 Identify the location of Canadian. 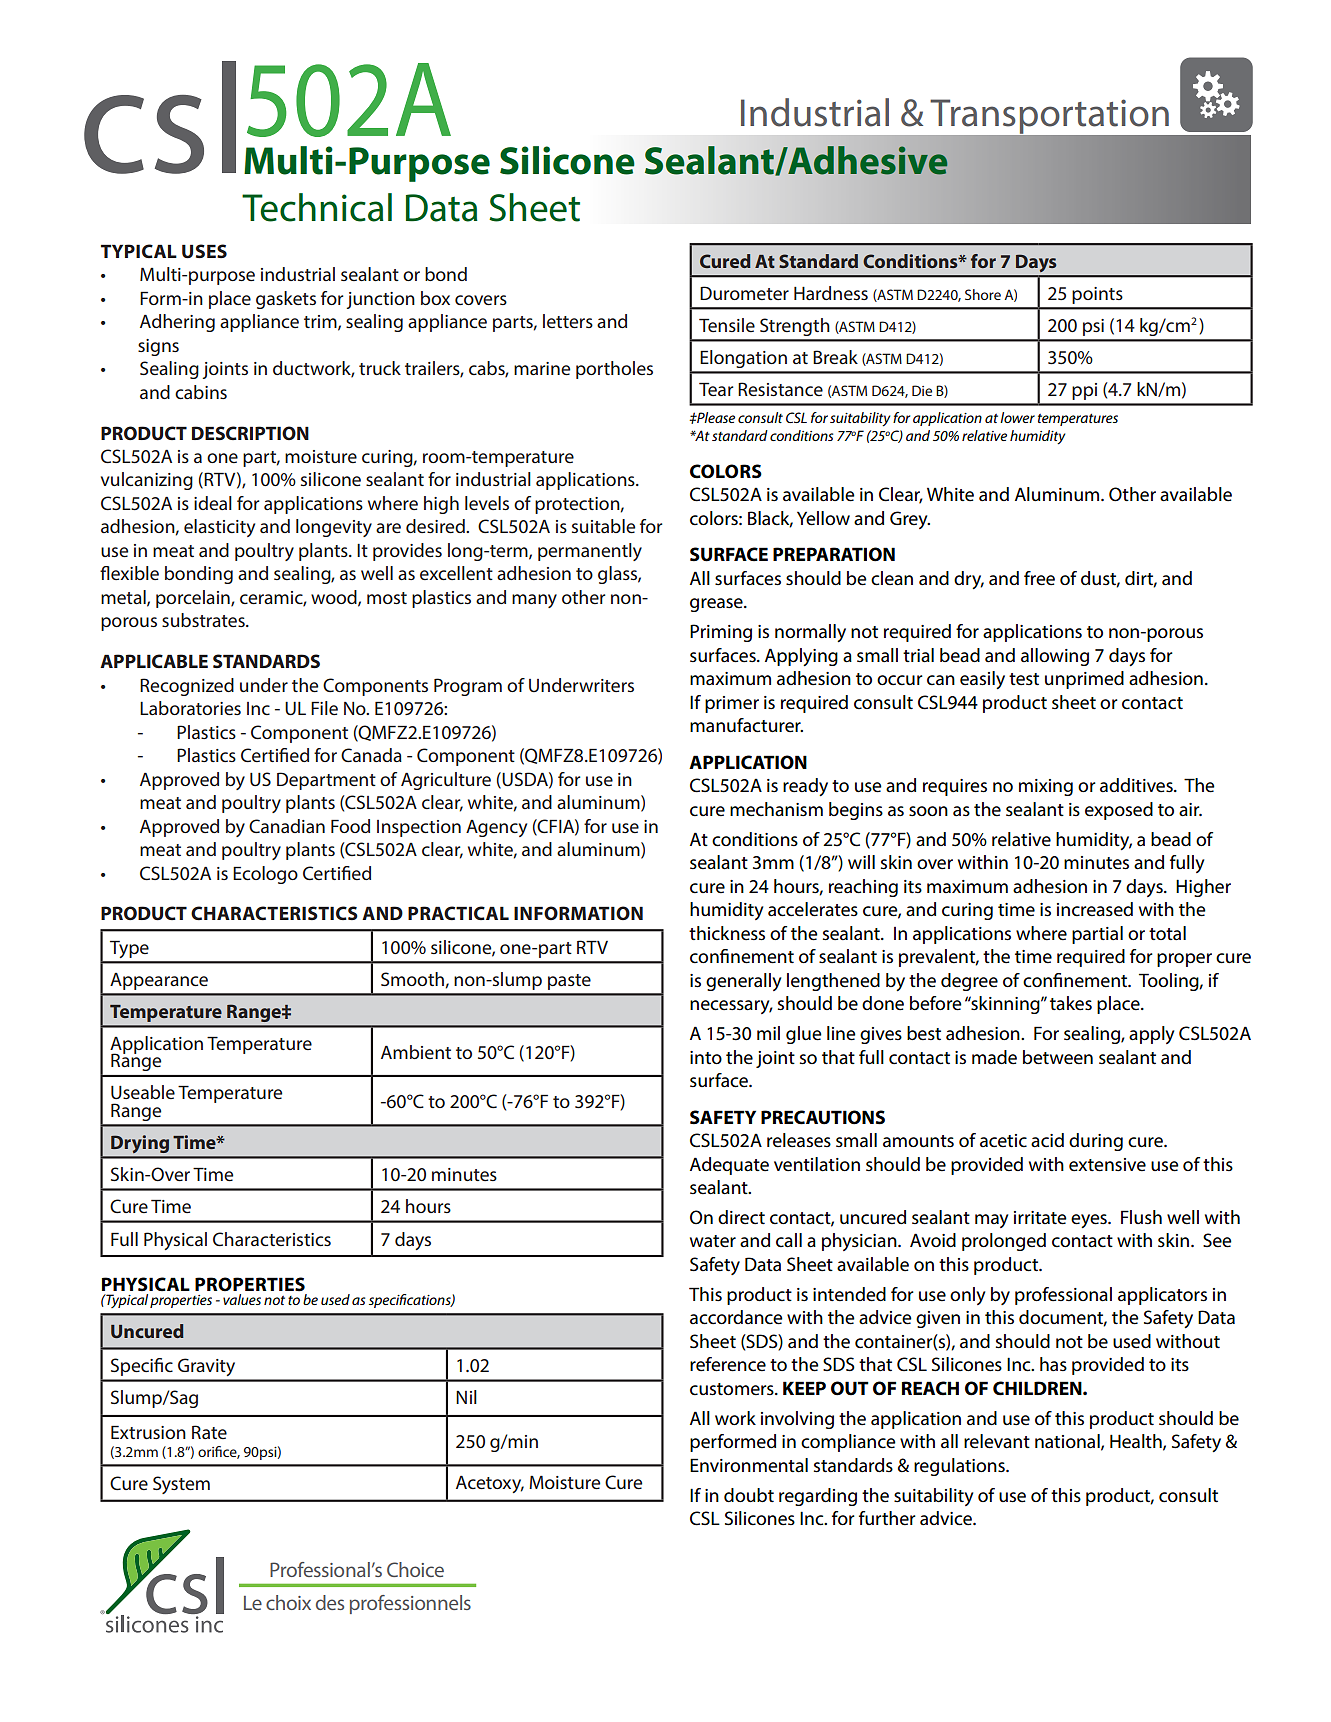
(287, 826).
